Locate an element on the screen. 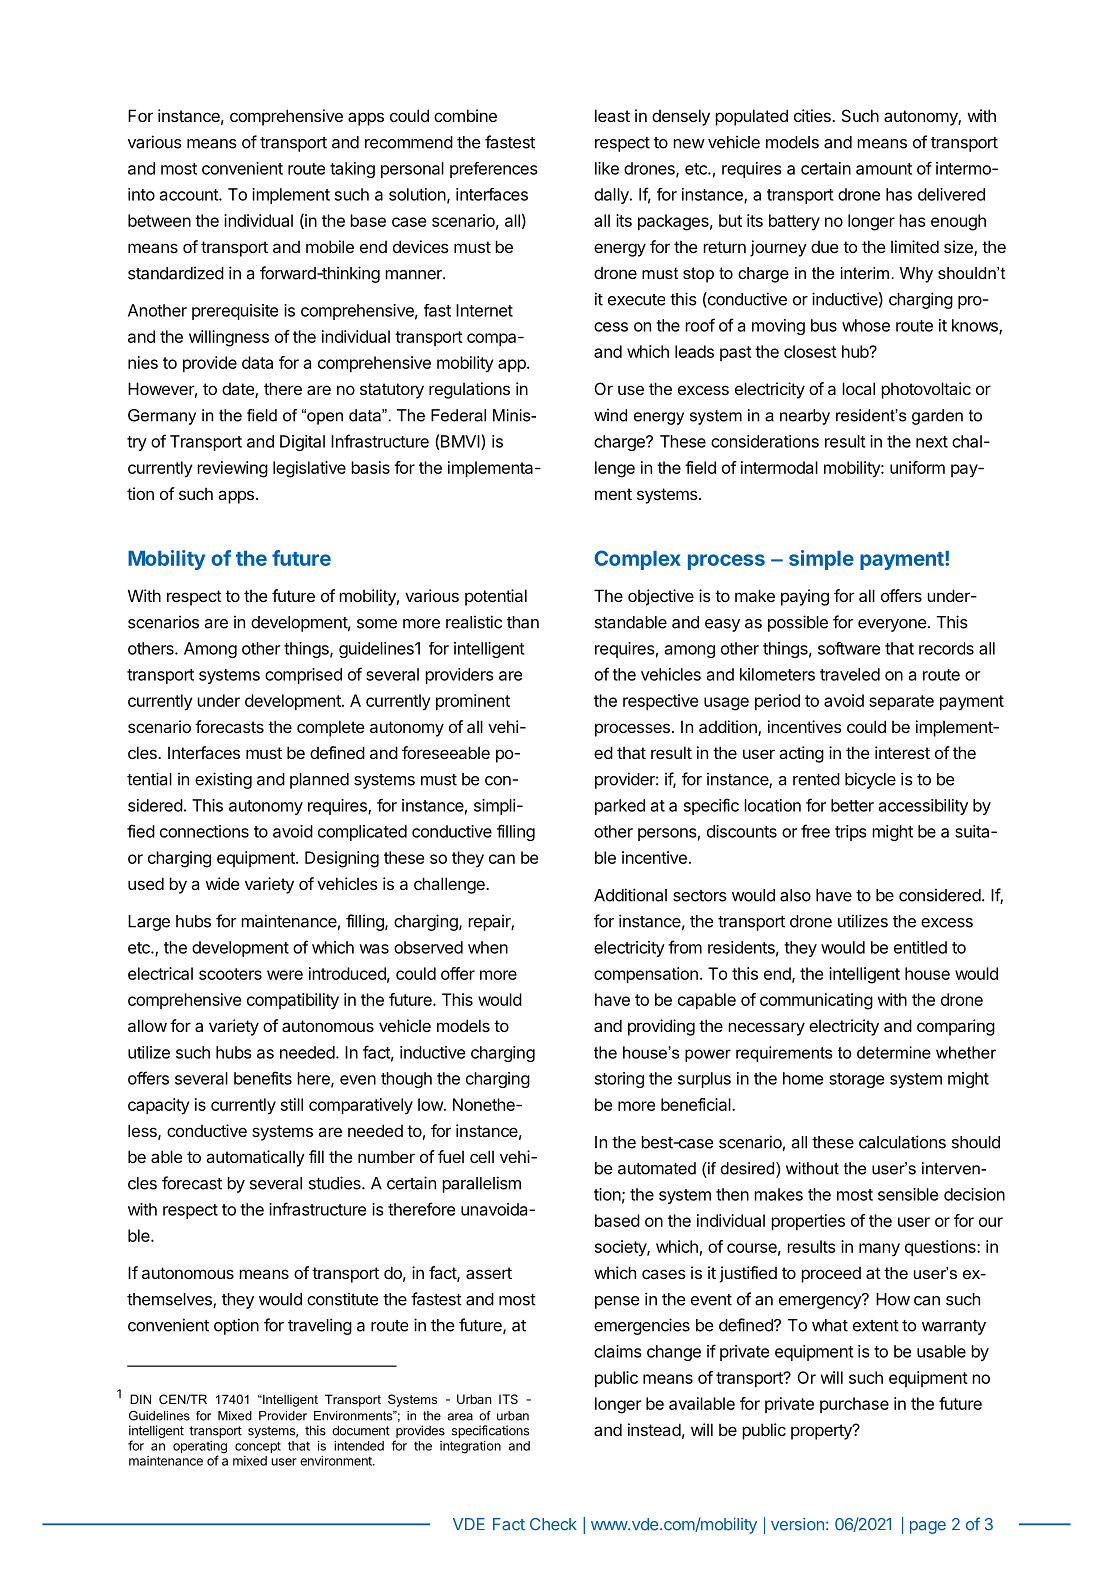 The image size is (1113, 1574). like is located at coordinates (607, 168).
